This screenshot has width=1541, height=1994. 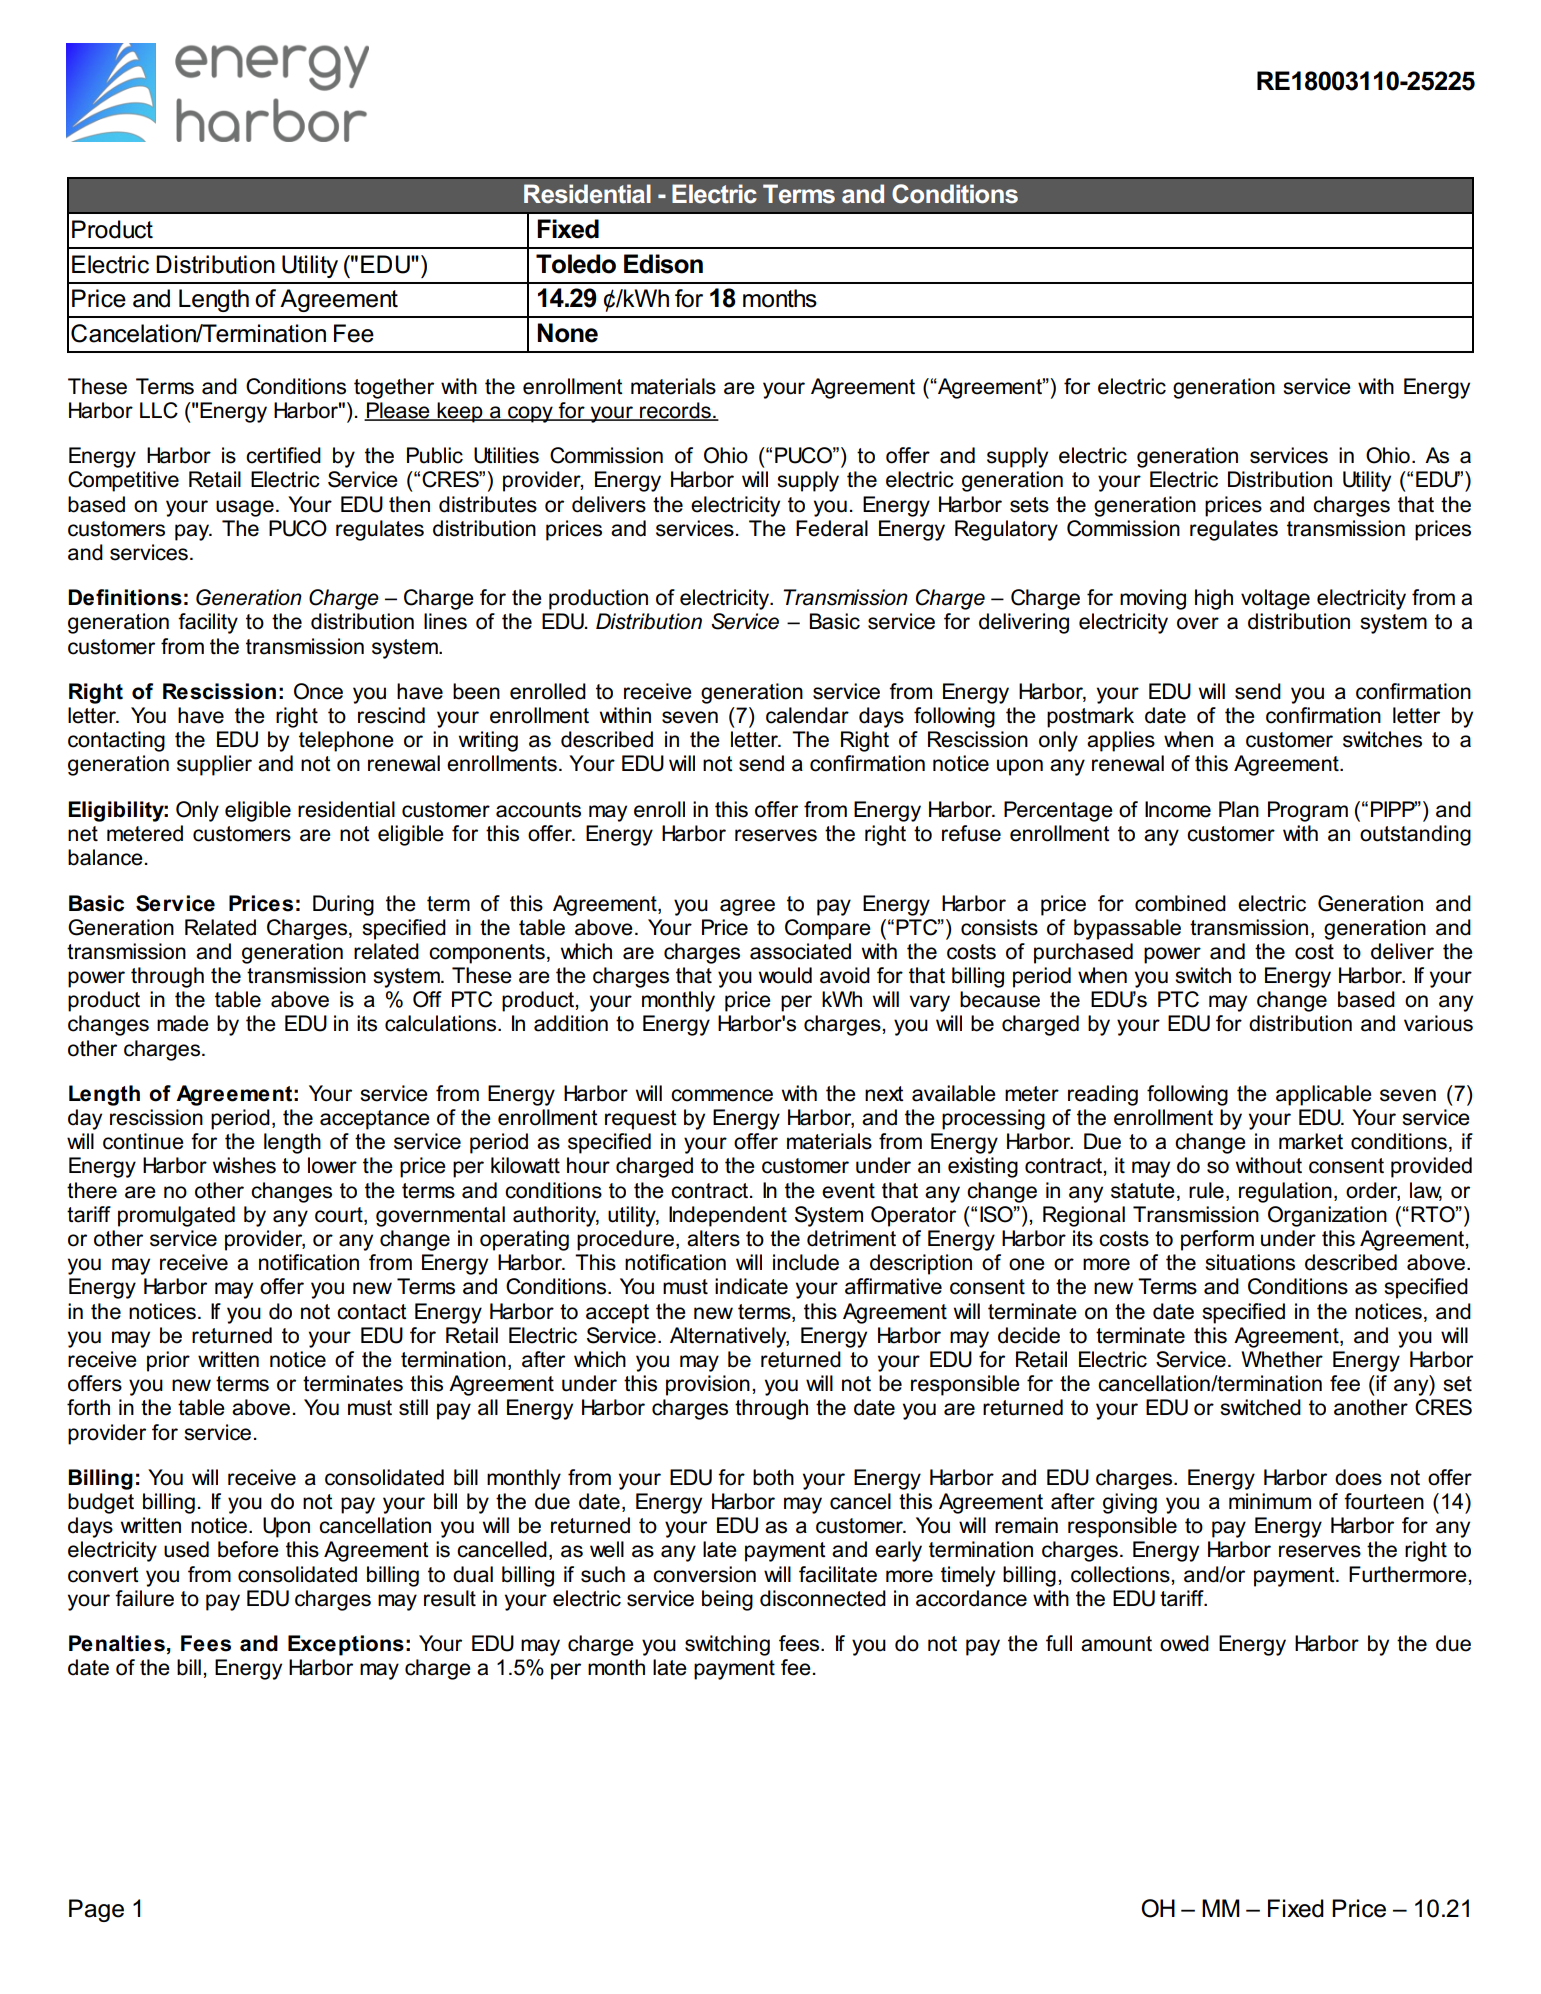 What do you see at coordinates (159, 410) in the screenshot?
I see `LLC` at bounding box center [159, 410].
